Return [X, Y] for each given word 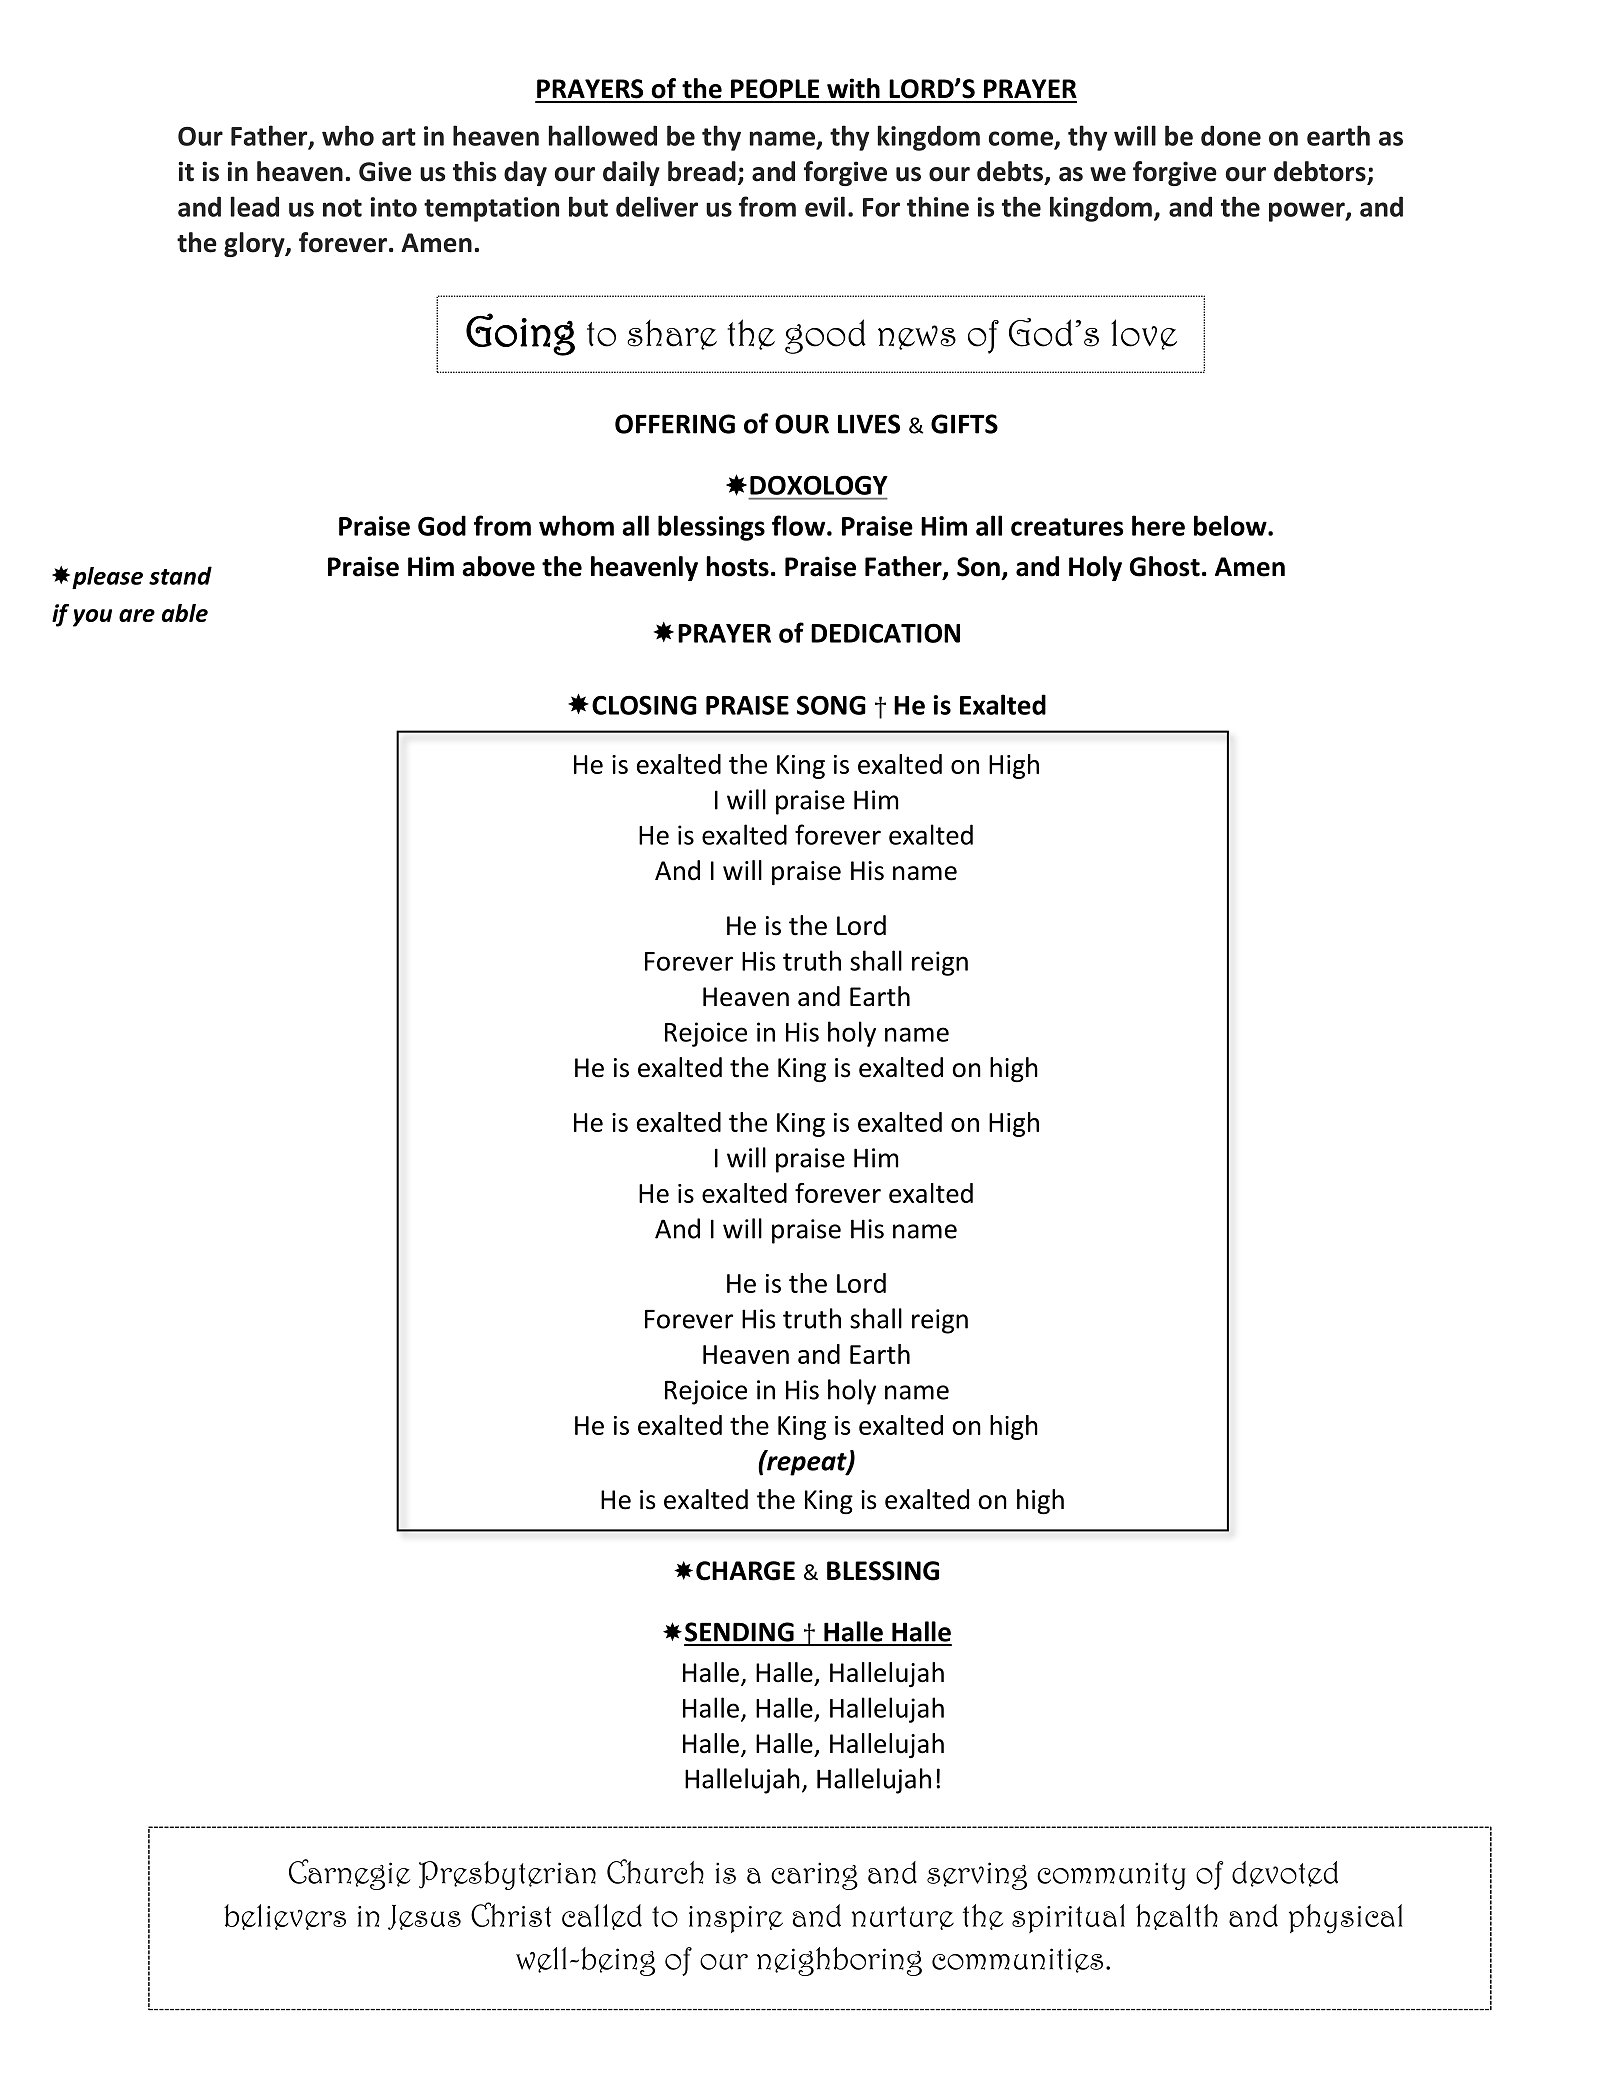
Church [655, 1871]
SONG [831, 705]
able [185, 613]
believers [285, 1917]
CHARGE [745, 1571]
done [1231, 135]
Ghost [1165, 566]
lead [255, 206]
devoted [1285, 1874]
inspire [736, 1919]
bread [702, 171]
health [1177, 1917]
